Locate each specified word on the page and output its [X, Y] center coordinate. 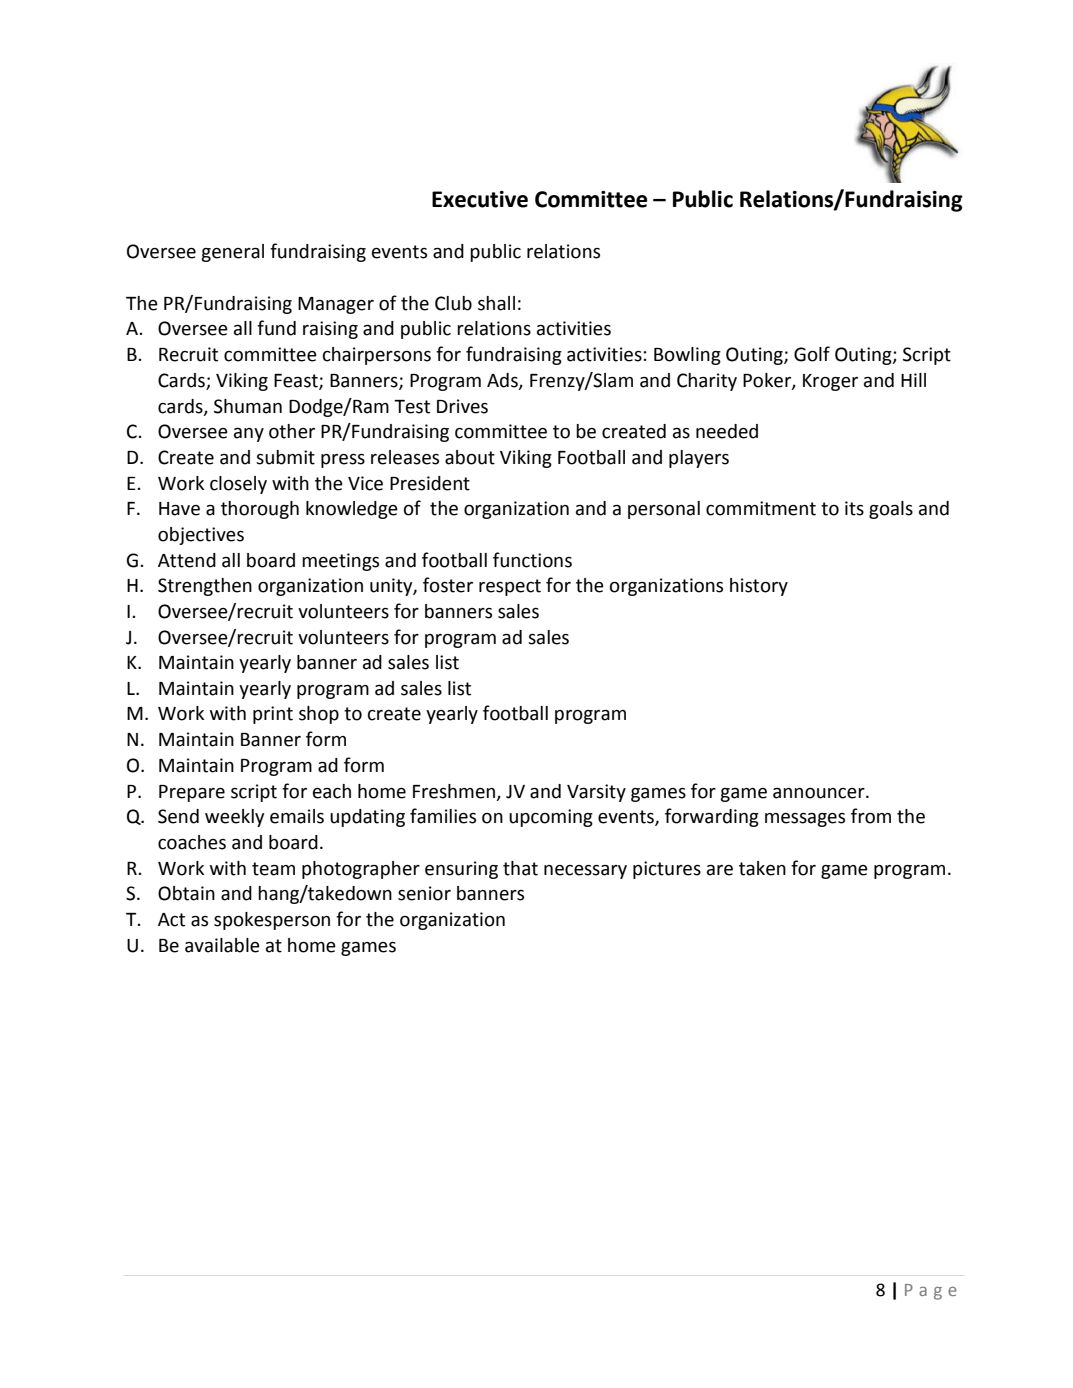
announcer [820, 793]
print [273, 715]
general [232, 253]
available [222, 945]
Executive [480, 199]
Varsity [596, 793]
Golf [812, 354]
